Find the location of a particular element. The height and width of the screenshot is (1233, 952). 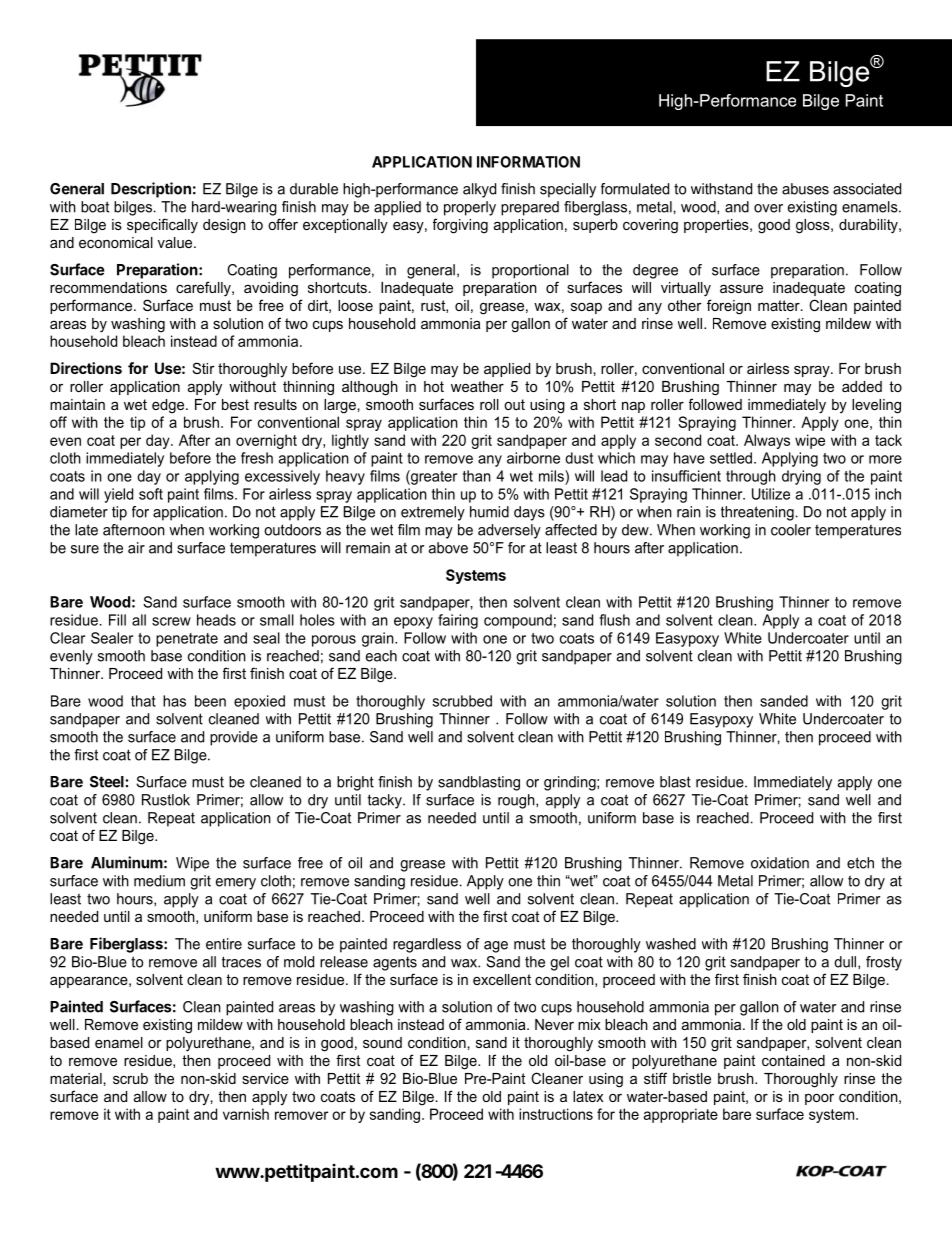

humid is located at coordinates (489, 512).
